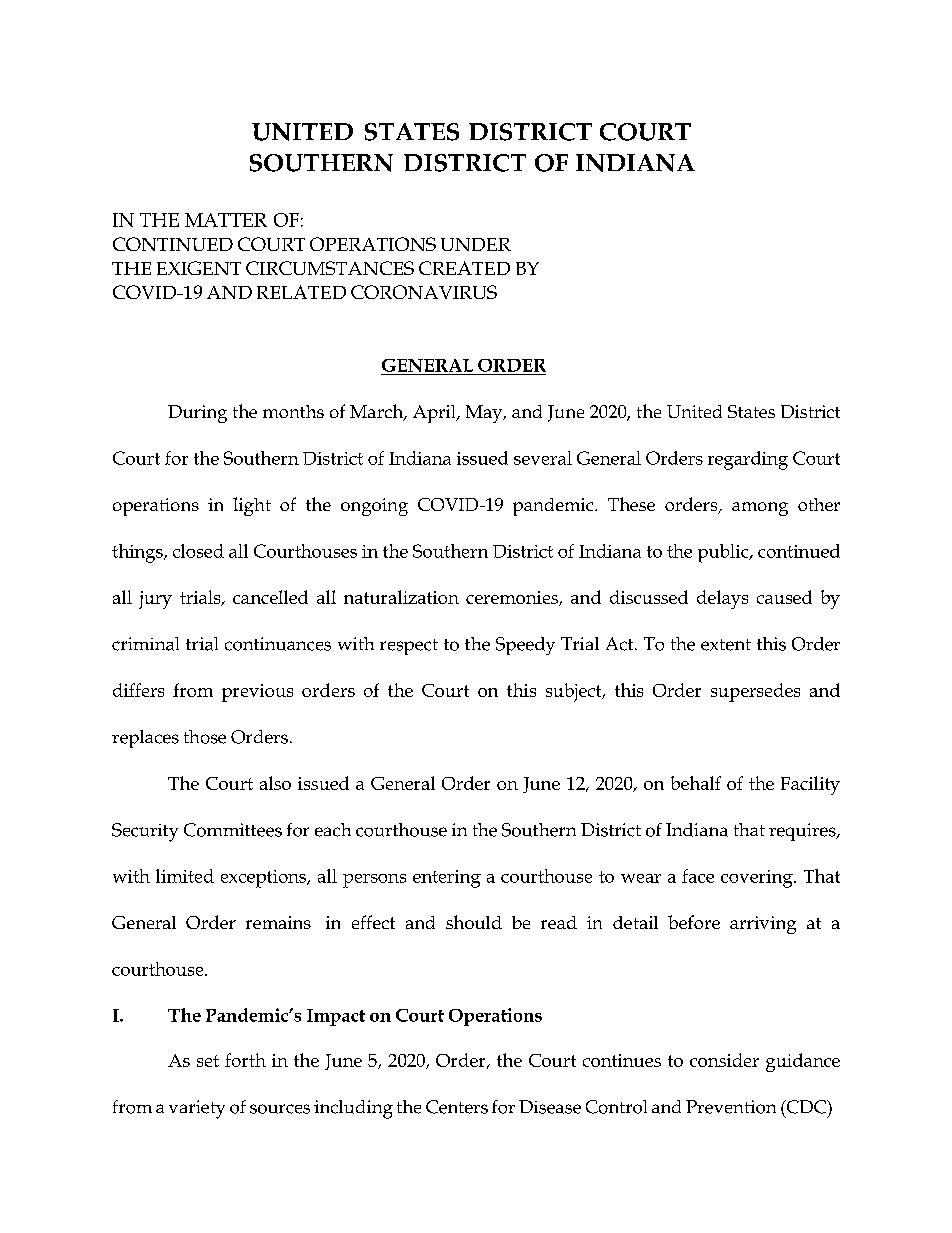 The height and width of the screenshot is (1233, 952). What do you see at coordinates (457, 1107) in the screenshot?
I see `Centers` at bounding box center [457, 1107].
